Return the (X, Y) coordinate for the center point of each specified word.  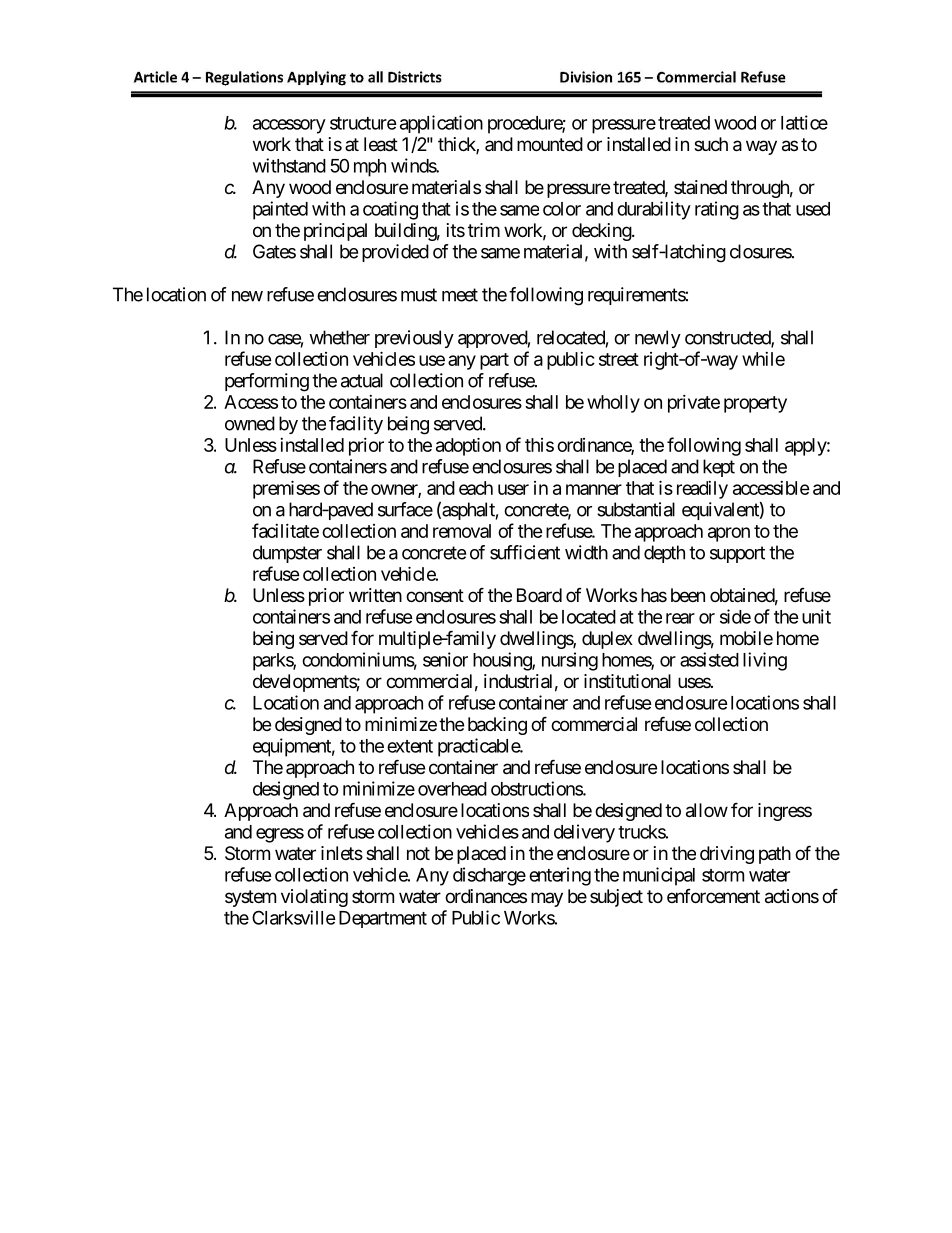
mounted (550, 144)
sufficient (525, 552)
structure (363, 123)
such (711, 144)
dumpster (287, 554)
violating (314, 898)
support (737, 554)
